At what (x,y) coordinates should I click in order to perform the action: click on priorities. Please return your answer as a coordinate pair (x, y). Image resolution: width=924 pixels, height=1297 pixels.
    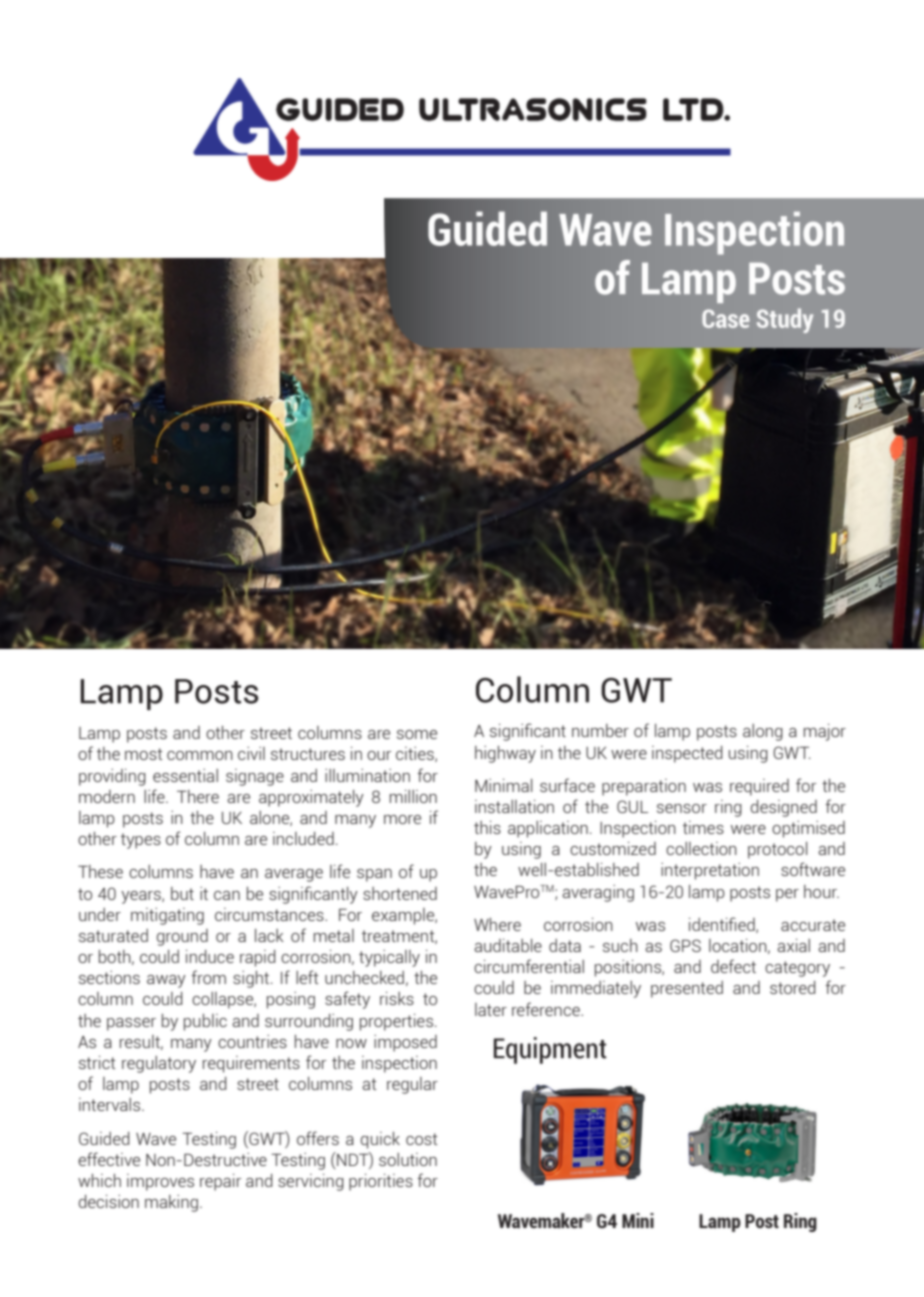
    Looking at the image, I should click on (381, 1182).
